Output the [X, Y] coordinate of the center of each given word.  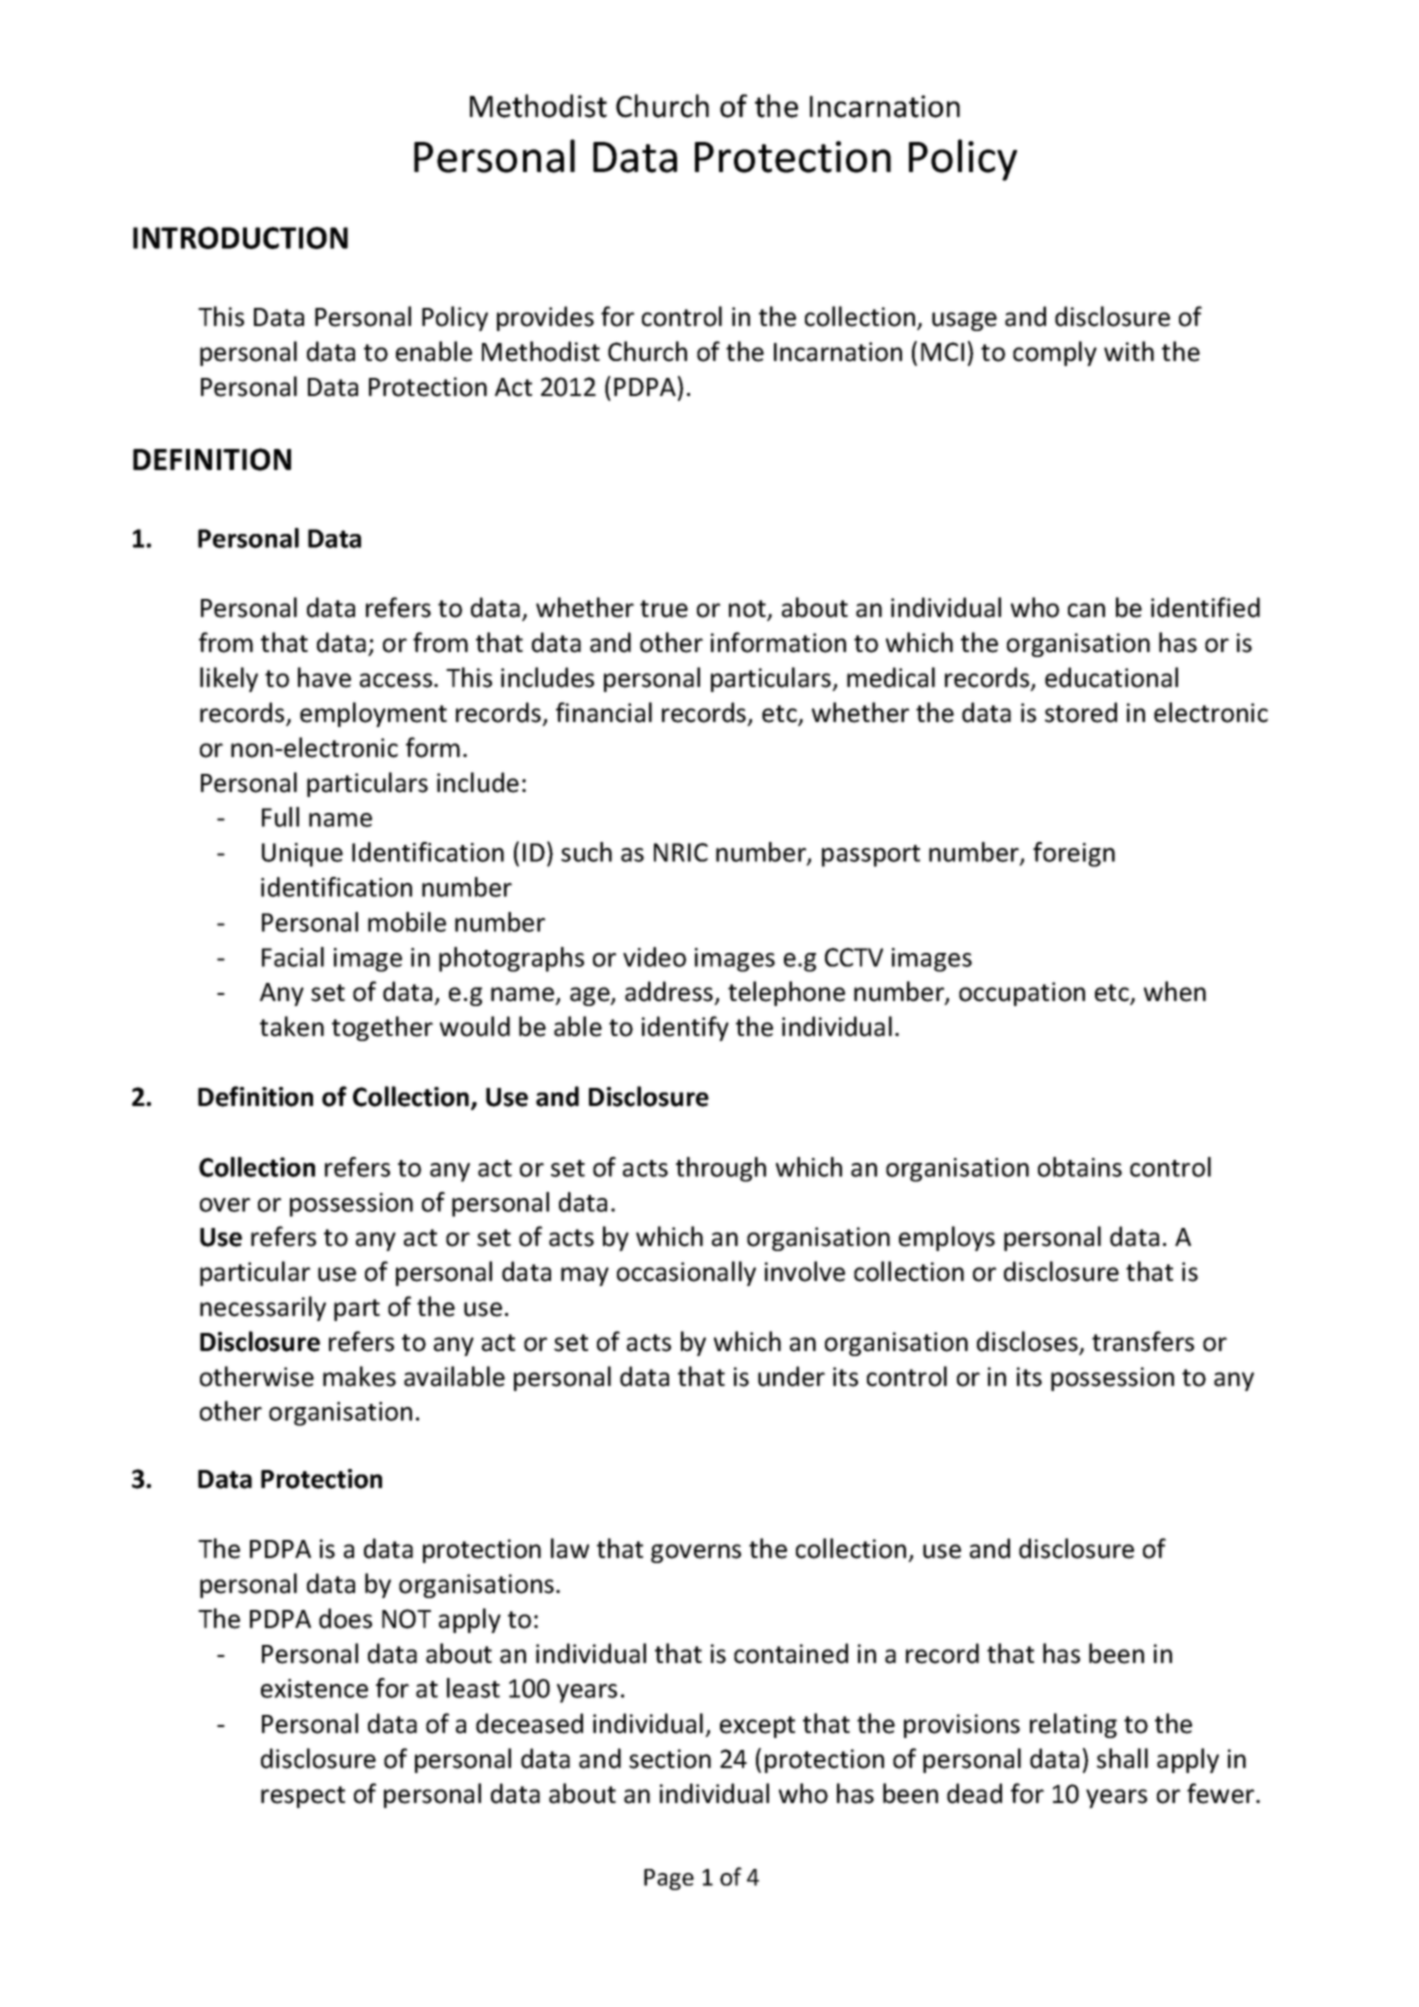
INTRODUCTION [240, 238]
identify [685, 1028]
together [382, 1028]
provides [545, 318]
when [1175, 991]
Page [669, 1879]
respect [303, 1797]
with [1129, 351]
